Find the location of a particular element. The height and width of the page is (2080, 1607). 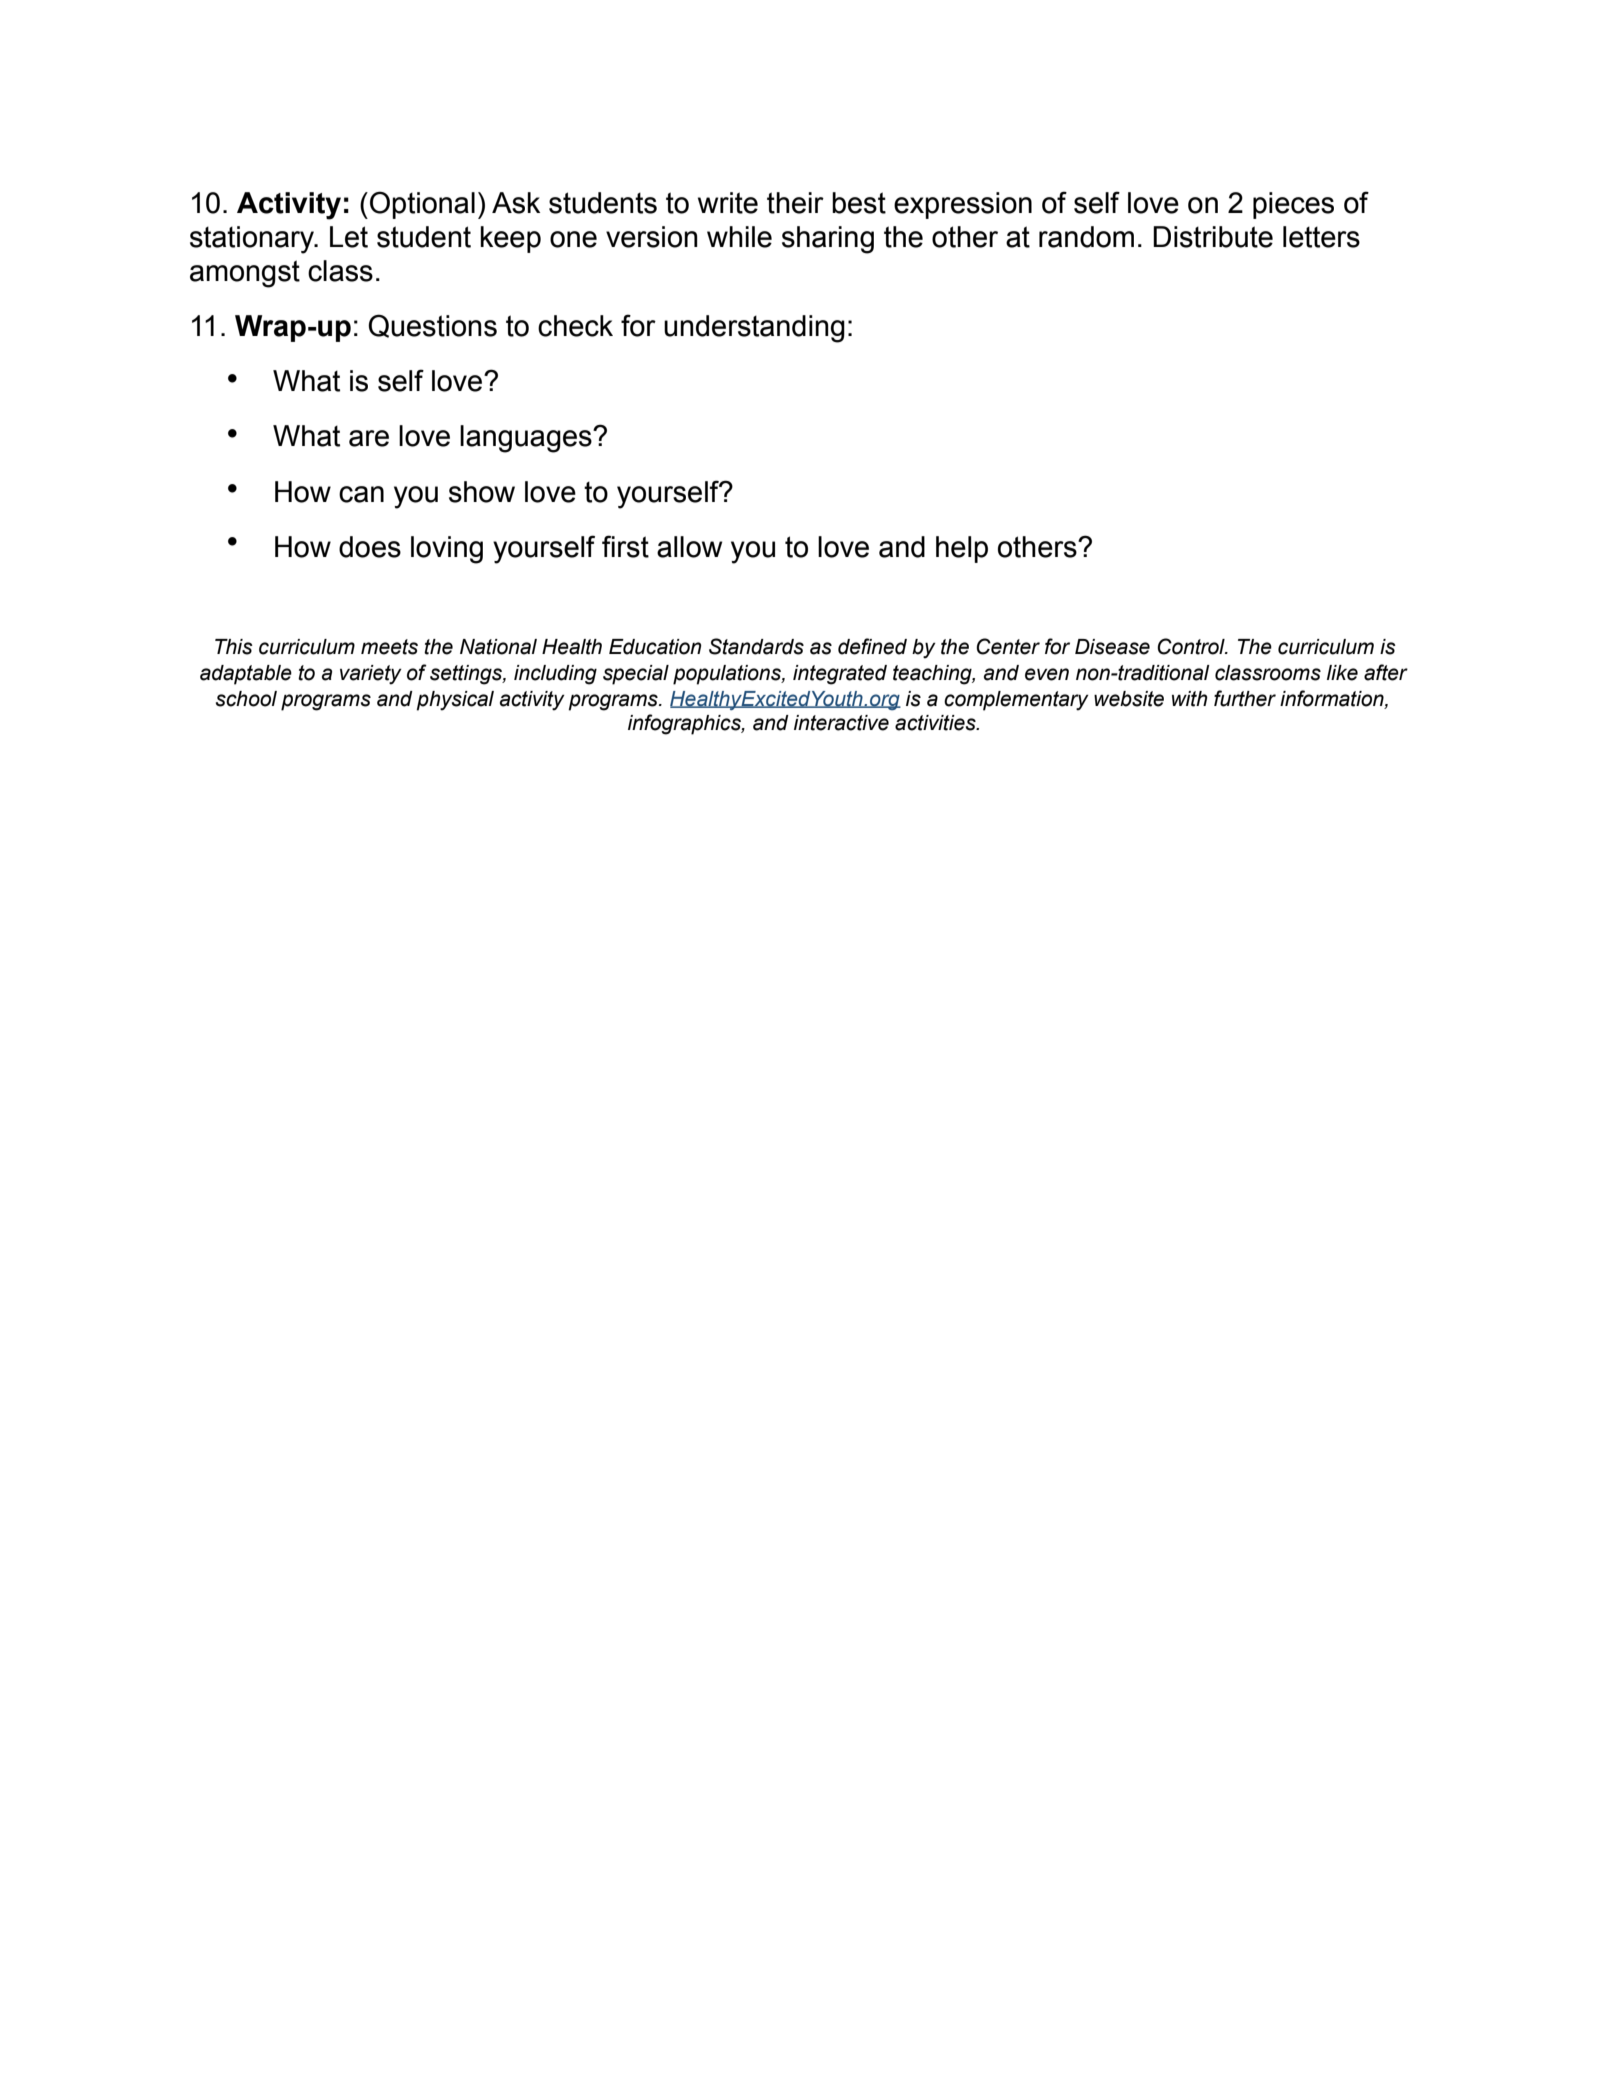

physical is located at coordinates (455, 701).
